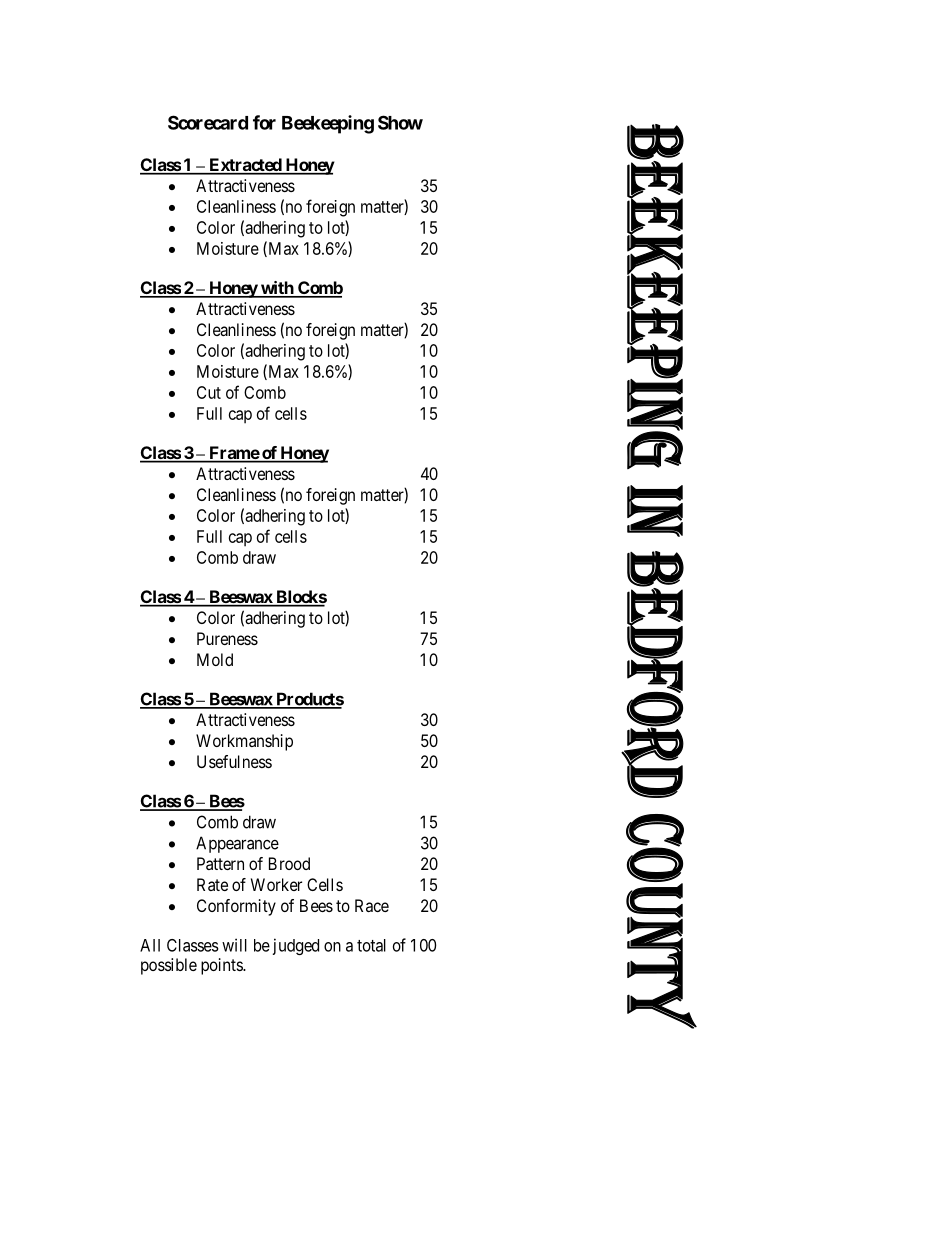 This document has width=952, height=1233. Describe the element at coordinates (400, 122) in the document. I see `Show` at that location.
